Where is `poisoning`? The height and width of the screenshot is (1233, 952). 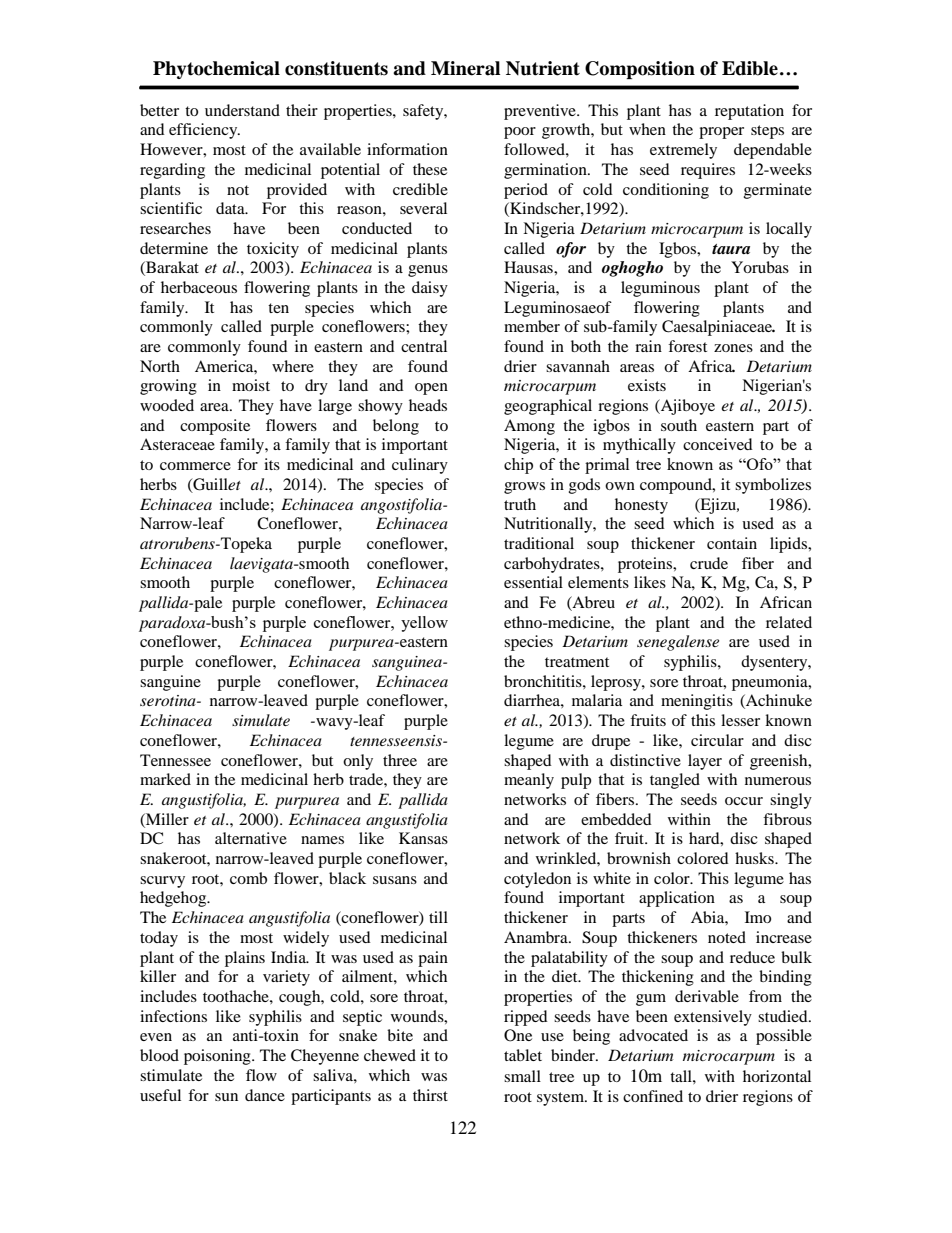
poisoning is located at coordinates (218, 1057).
